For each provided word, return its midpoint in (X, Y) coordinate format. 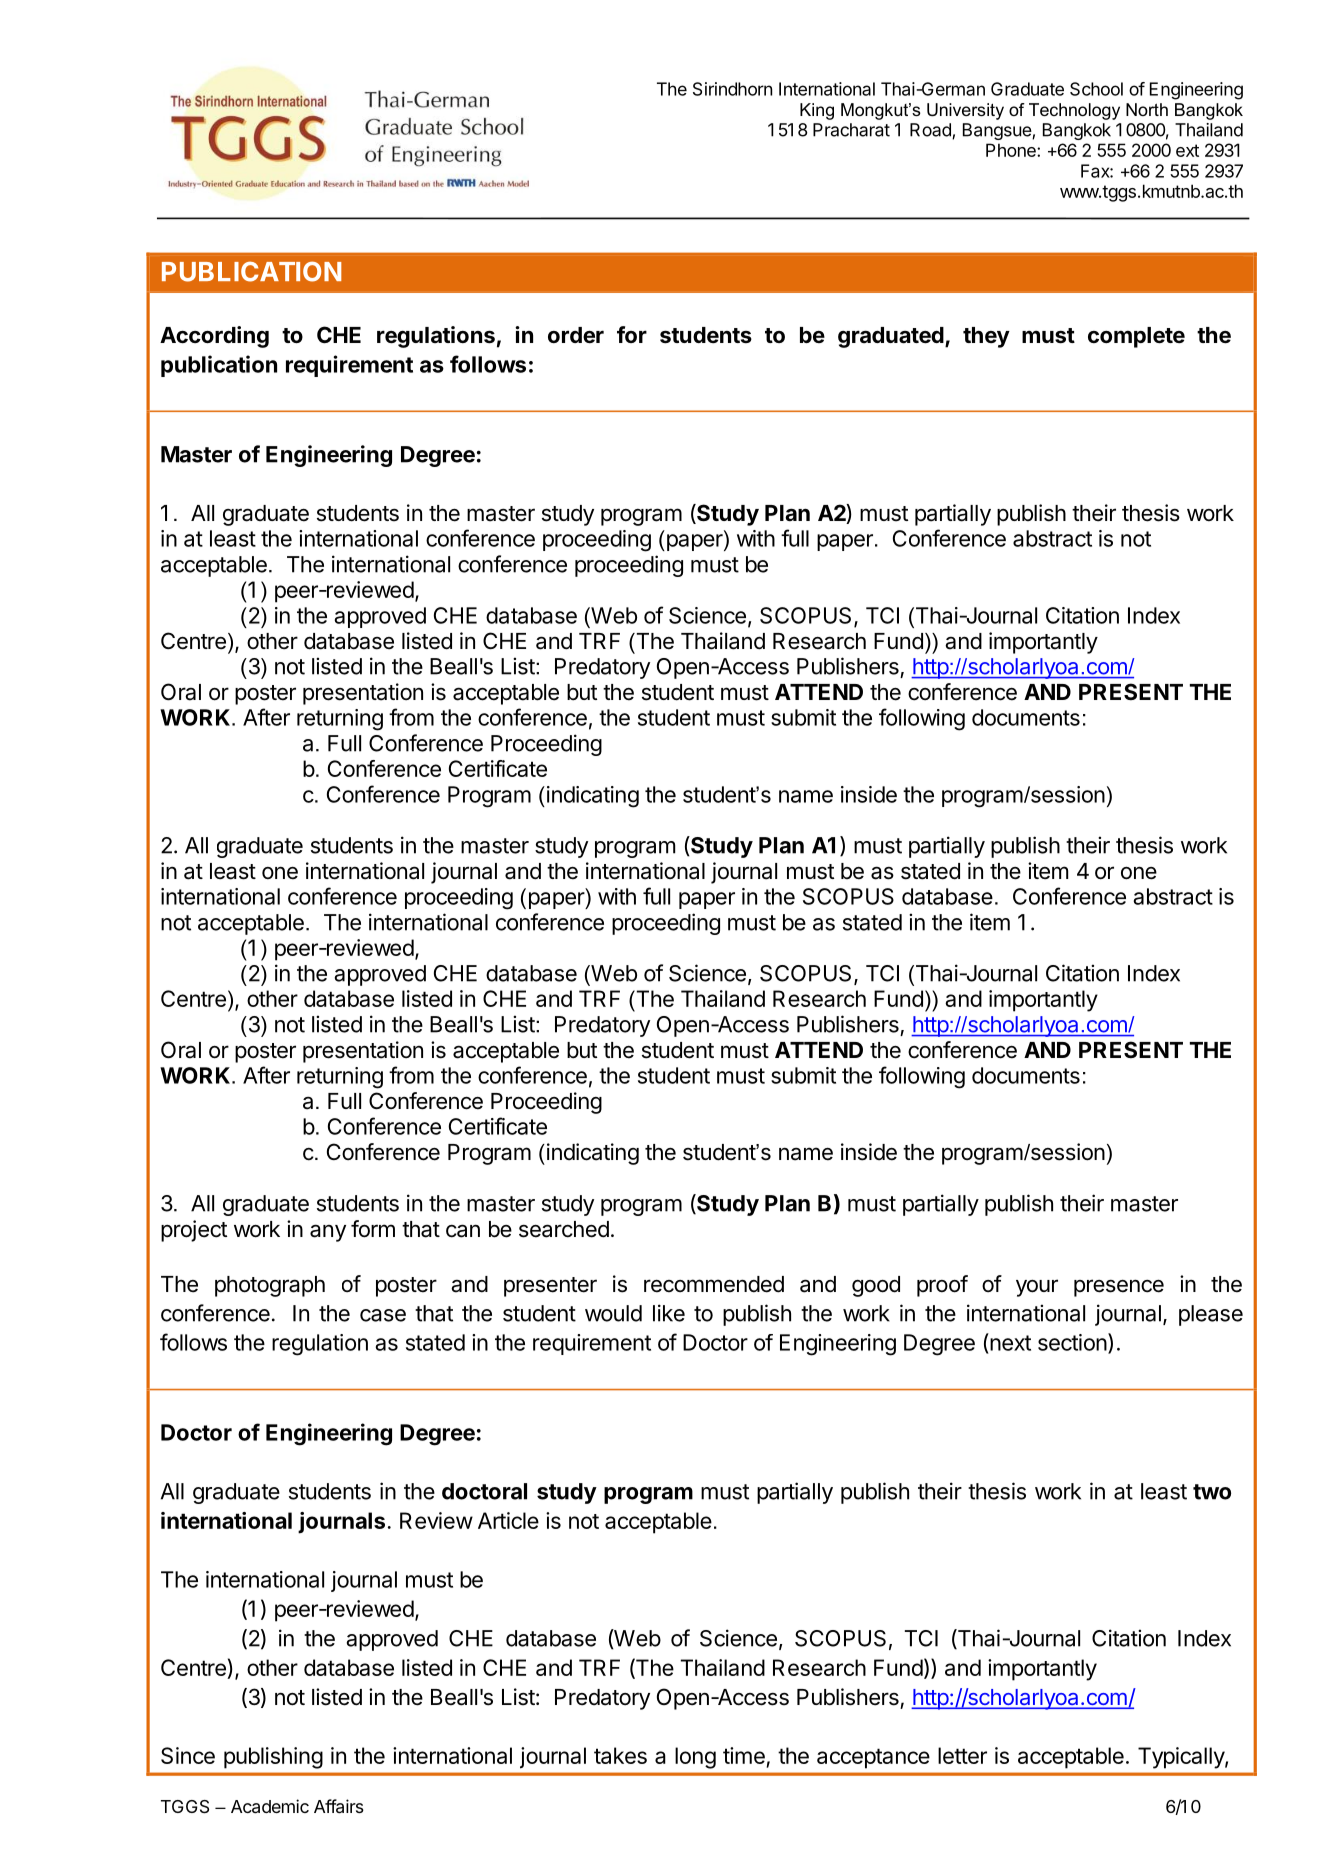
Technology (1074, 111)
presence (1119, 1288)
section (1072, 1342)
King (817, 111)
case (383, 1315)
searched (564, 1229)
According (214, 337)
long (695, 1758)
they (986, 337)
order (576, 335)
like (669, 1313)
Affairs (339, 1806)
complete (1136, 337)
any (328, 1233)
